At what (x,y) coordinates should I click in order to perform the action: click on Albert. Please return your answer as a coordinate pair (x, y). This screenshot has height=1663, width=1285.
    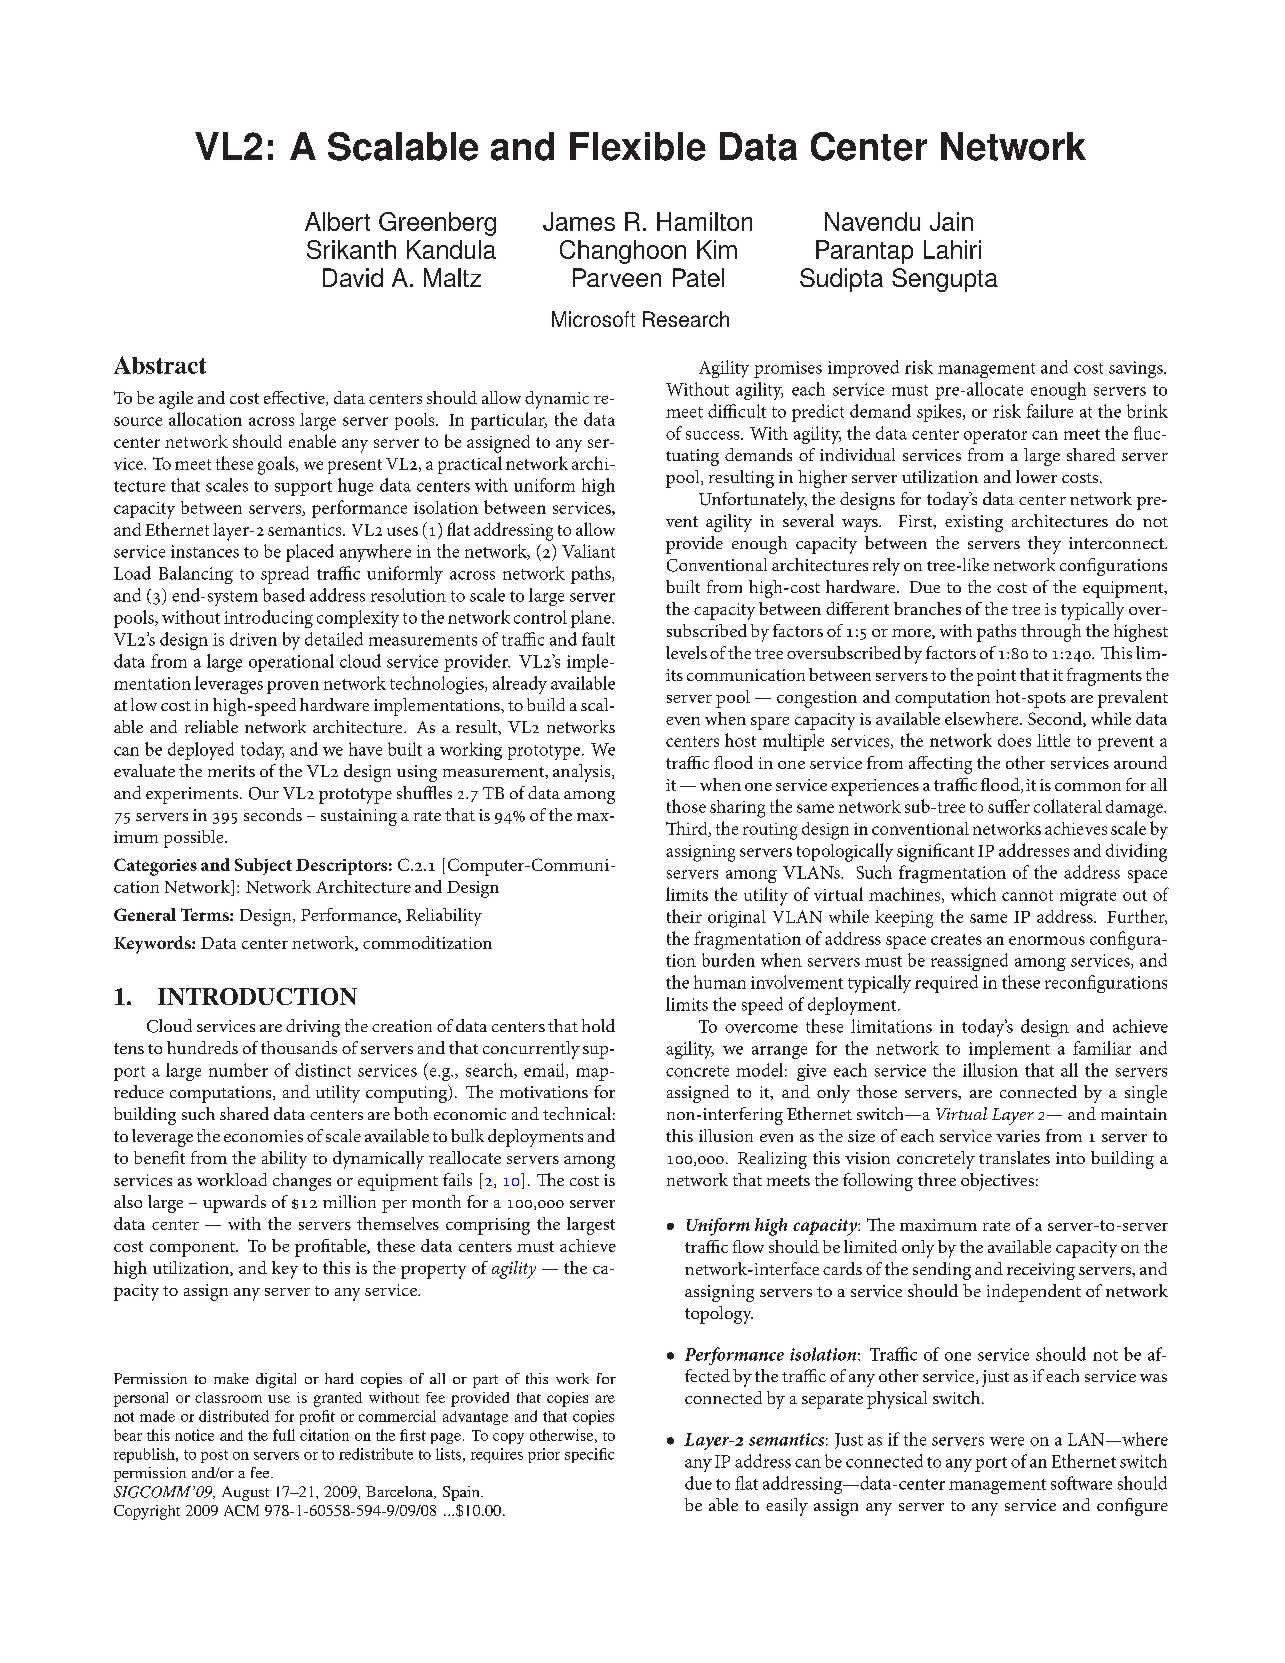
    Looking at the image, I should click on (337, 221).
